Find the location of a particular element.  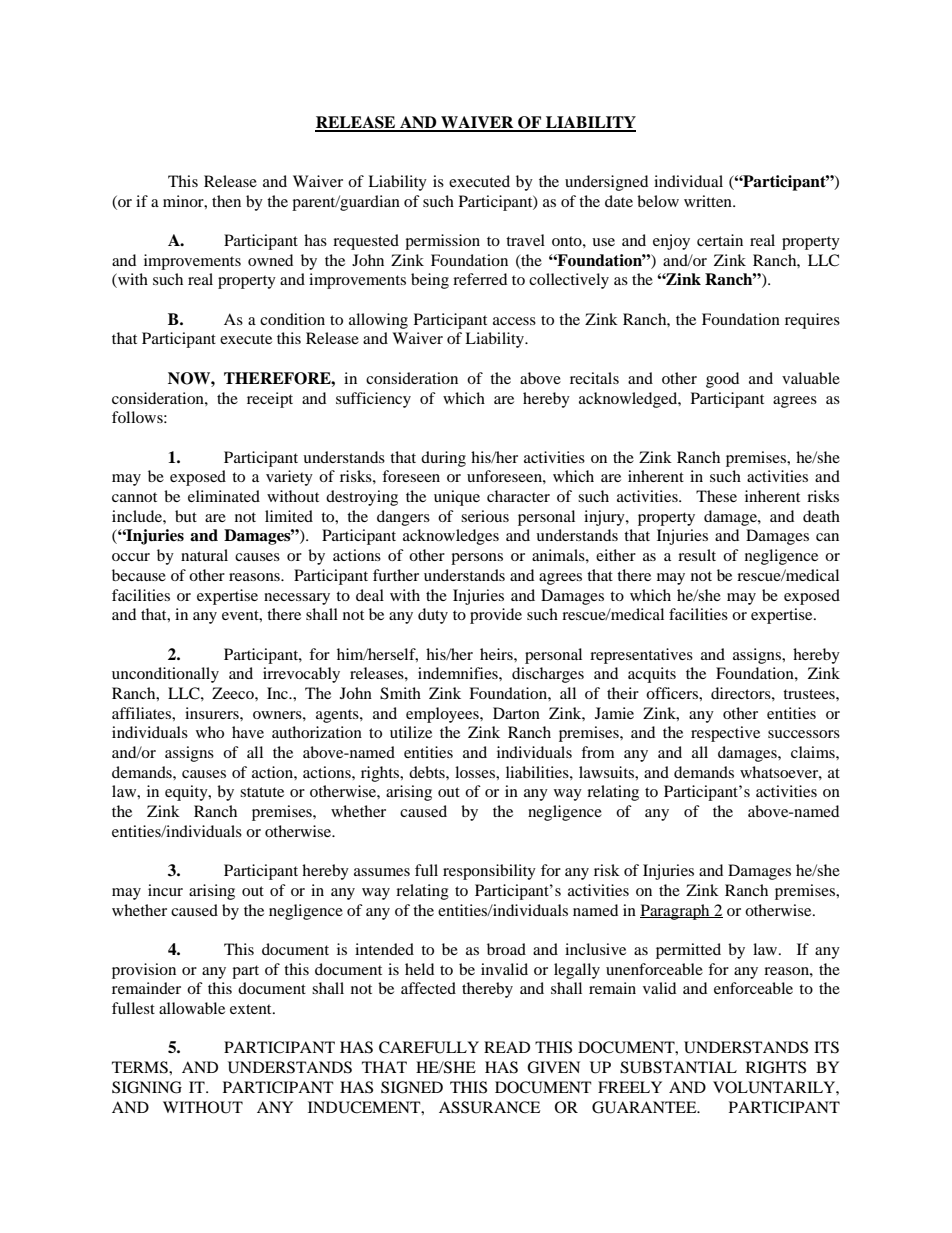

natural is located at coordinates (204, 555).
